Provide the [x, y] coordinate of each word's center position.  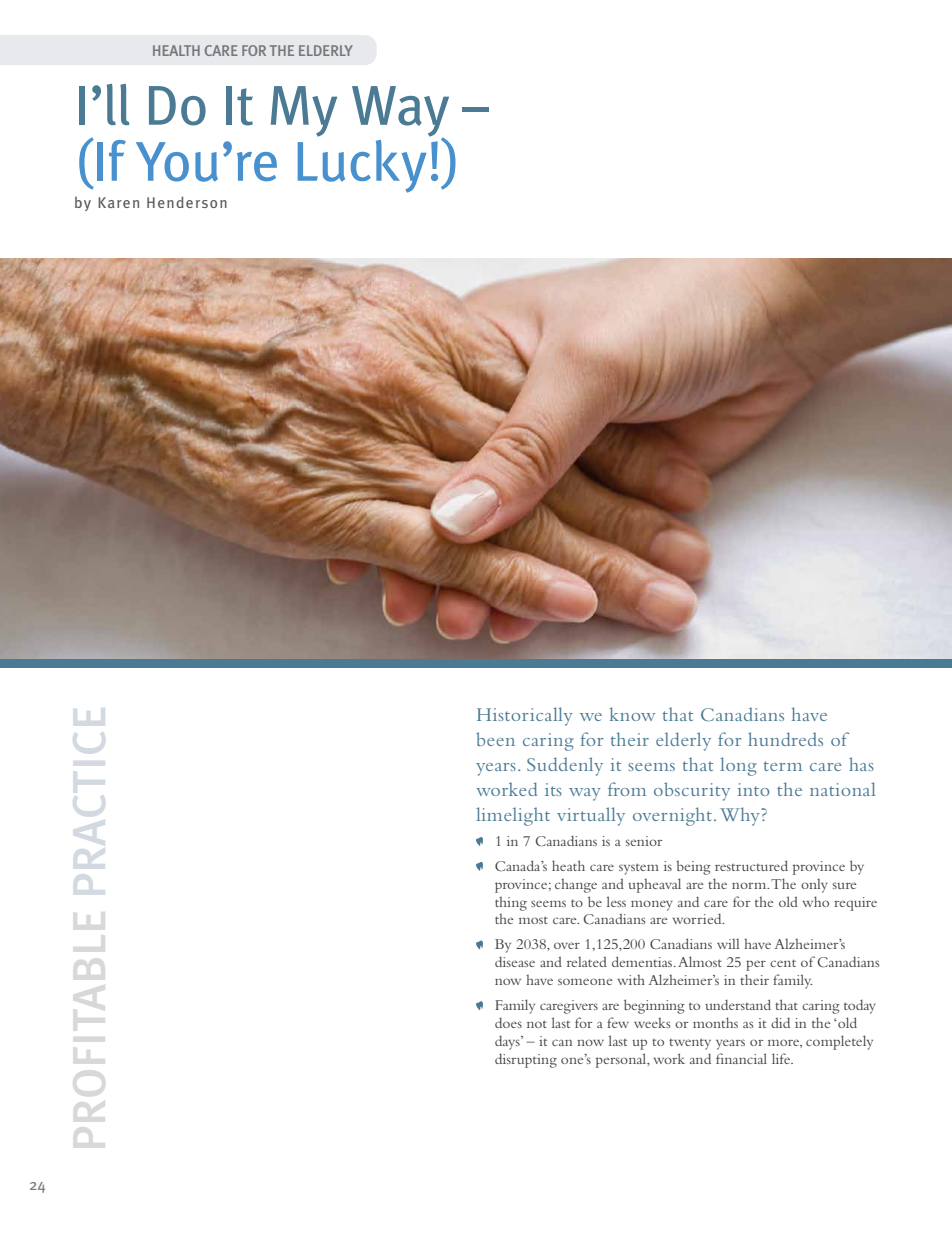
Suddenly [565, 766]
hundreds [785, 739]
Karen [118, 202]
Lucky [362, 166]
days [508, 1043]
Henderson [187, 202]
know [632, 714]
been [495, 739]
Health [176, 50]
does [508, 1023]
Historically [525, 716]
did [780, 1023]
